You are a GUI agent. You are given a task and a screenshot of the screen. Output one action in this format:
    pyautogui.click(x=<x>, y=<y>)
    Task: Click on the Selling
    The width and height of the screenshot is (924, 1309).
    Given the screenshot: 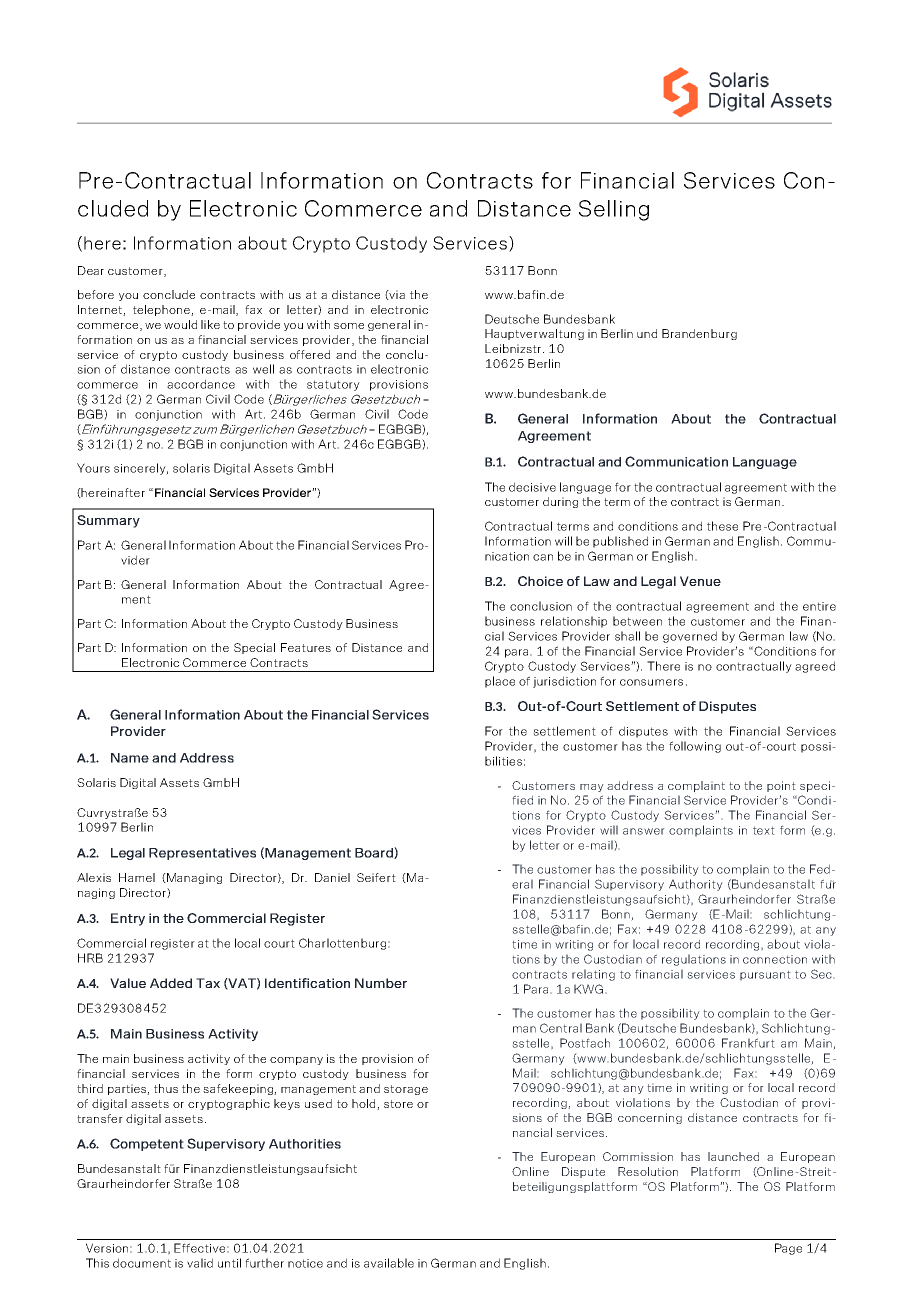 What is the action you would take?
    pyautogui.click(x=614, y=210)
